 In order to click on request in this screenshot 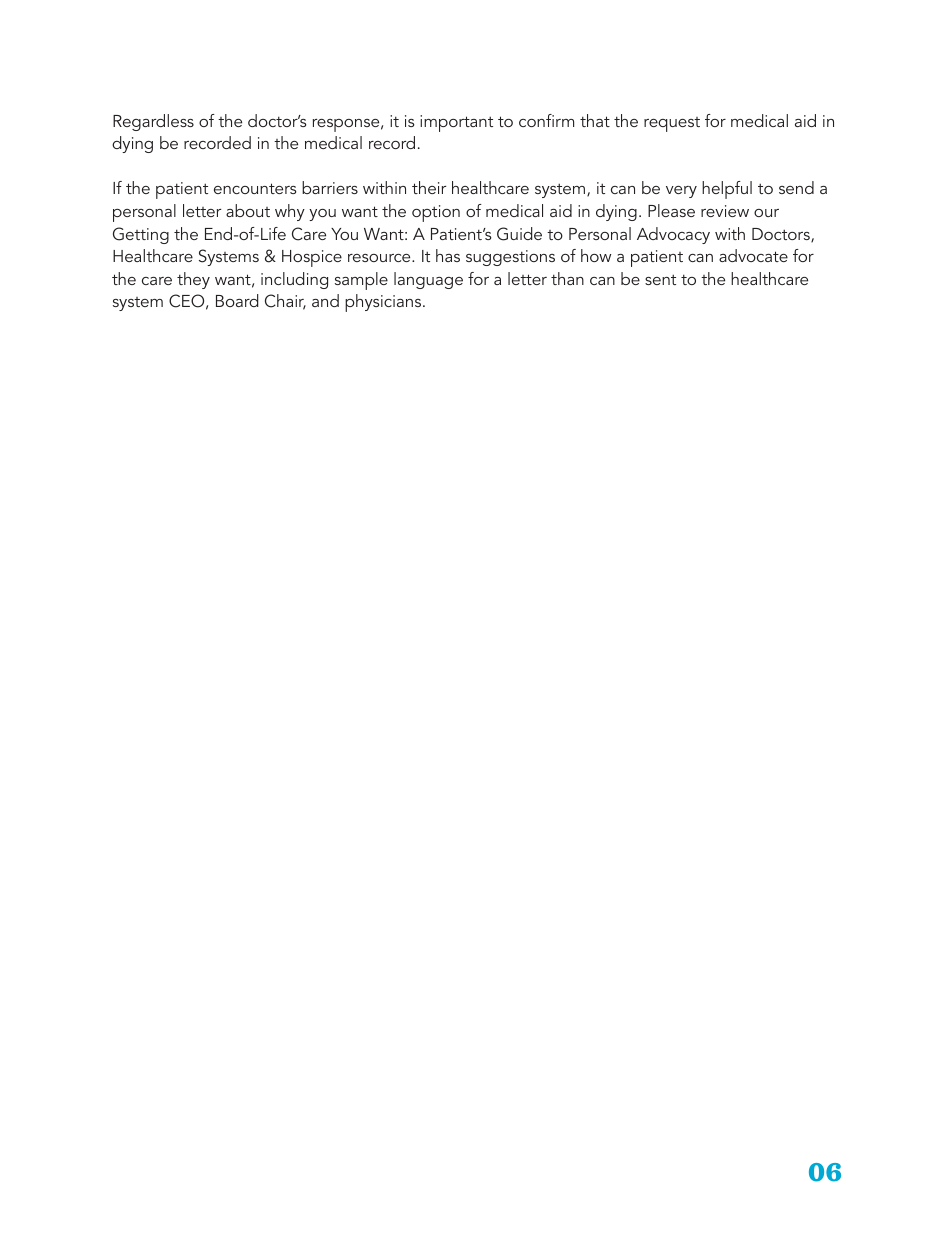, I will do `click(672, 124)`.
